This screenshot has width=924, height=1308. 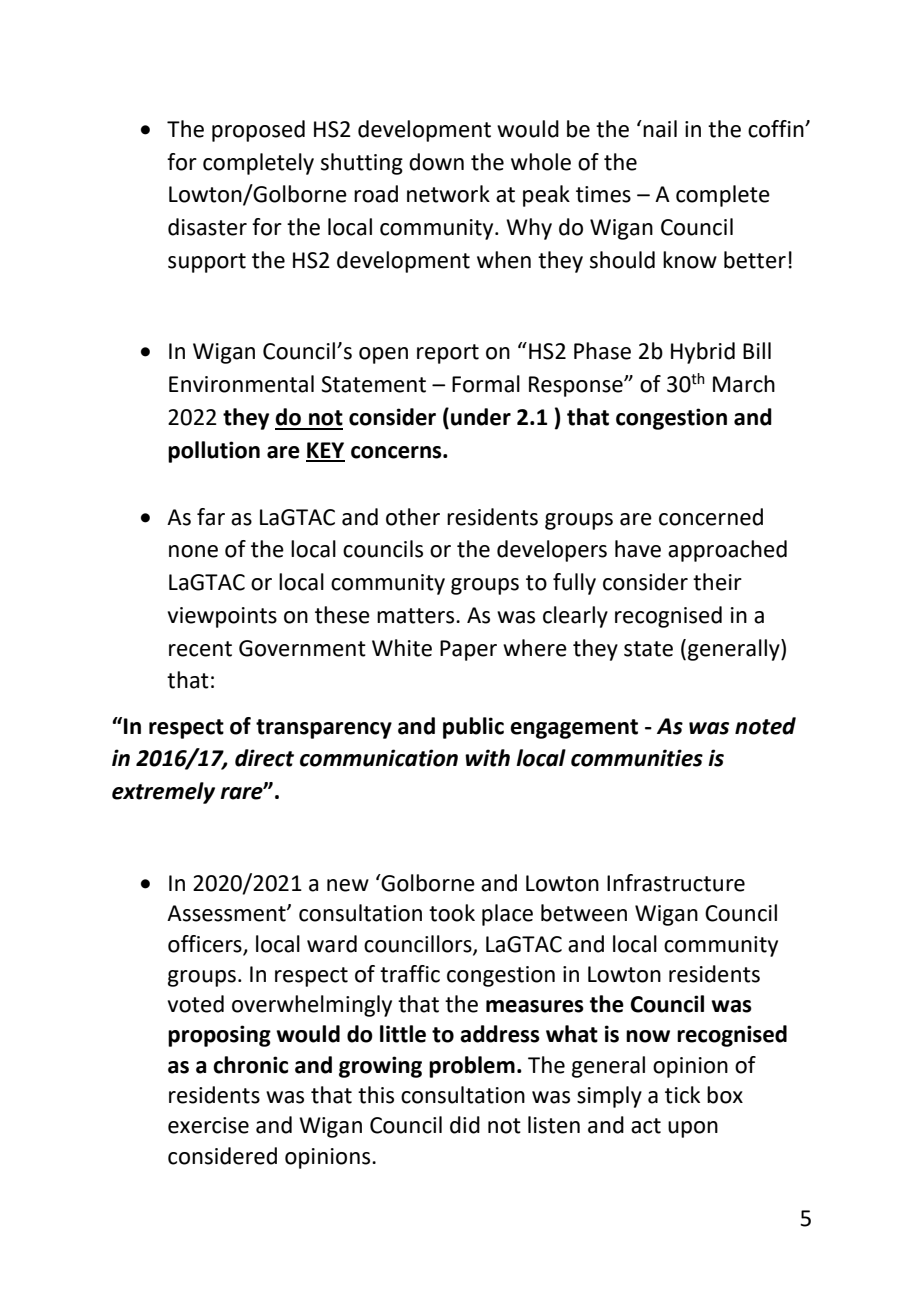 I want to click on nail, so click(x=659, y=129).
